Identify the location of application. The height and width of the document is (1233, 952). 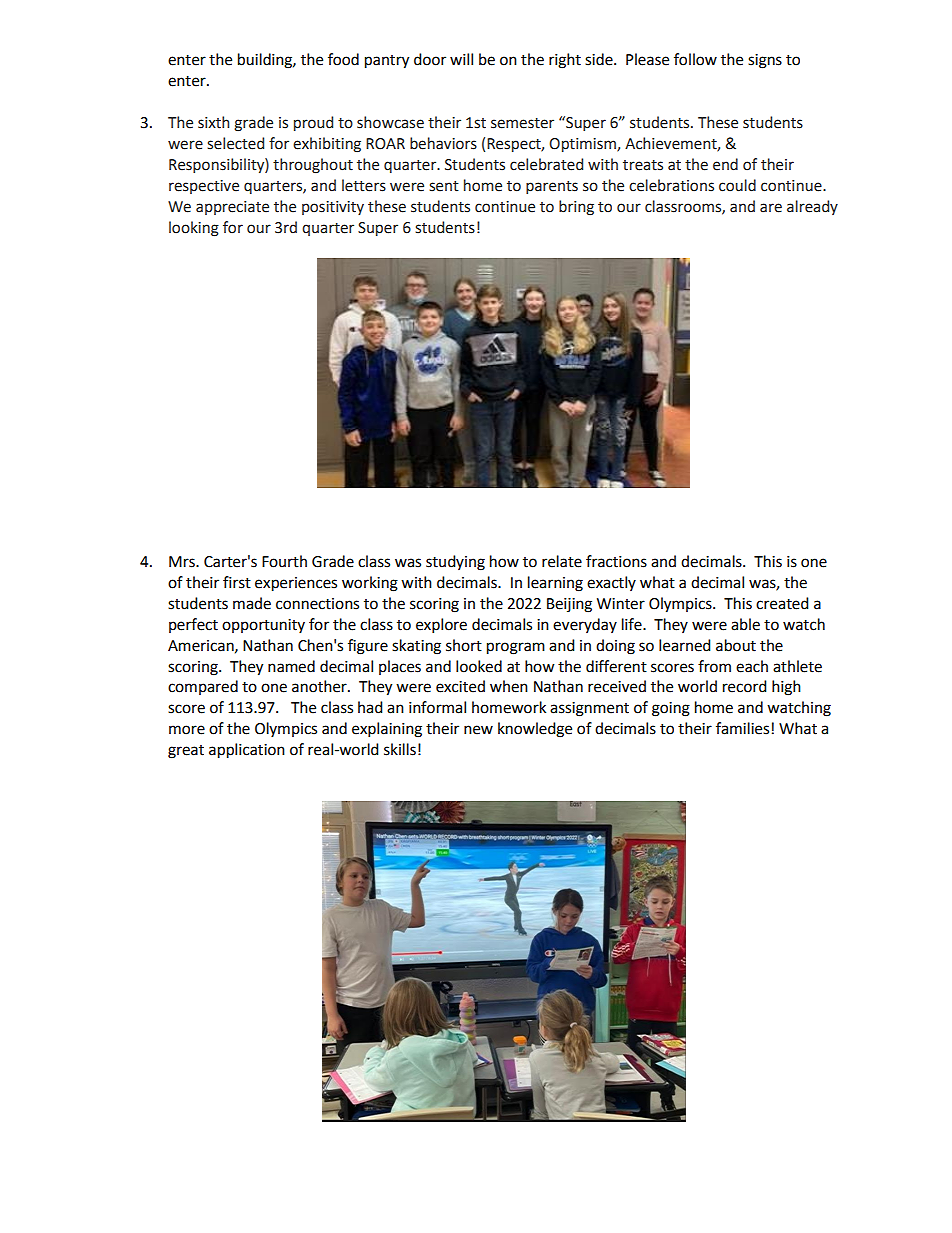
(247, 751).
